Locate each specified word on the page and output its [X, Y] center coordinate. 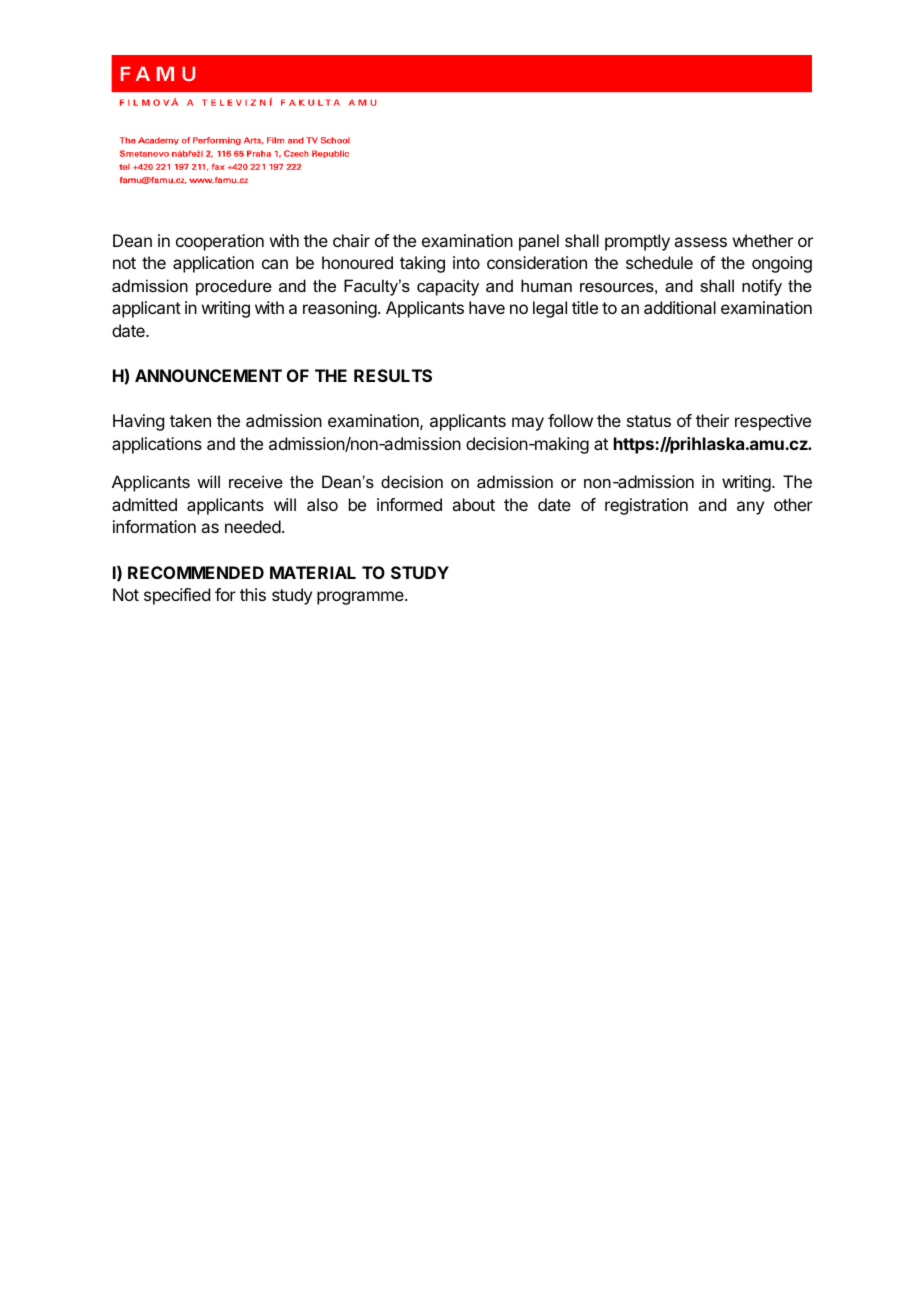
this [253, 594]
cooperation [220, 242]
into [466, 262]
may [528, 424]
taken [190, 420]
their [712, 420]
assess [700, 242]
